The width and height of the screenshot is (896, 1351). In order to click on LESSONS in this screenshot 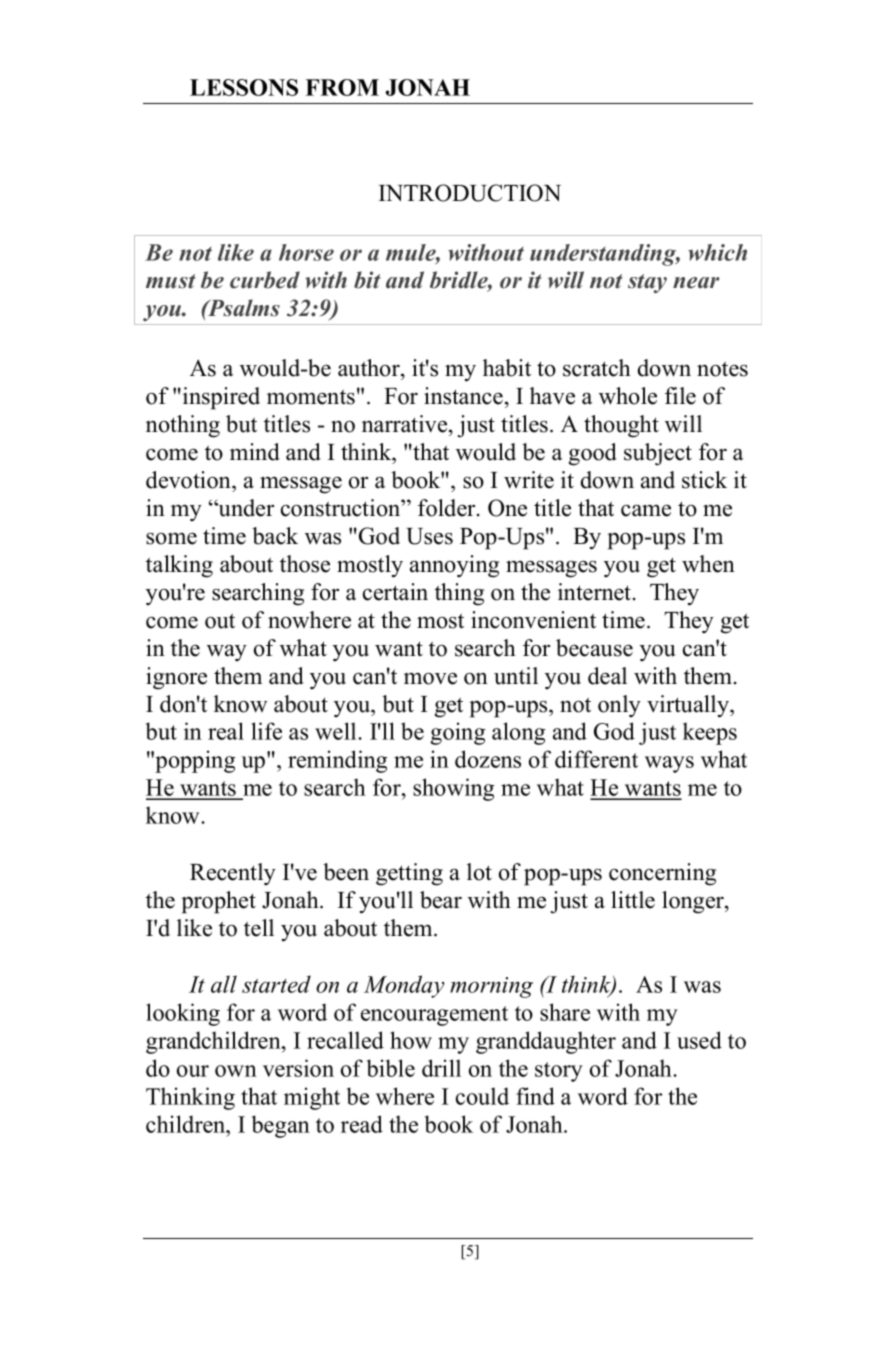, I will do `click(244, 87)`.
